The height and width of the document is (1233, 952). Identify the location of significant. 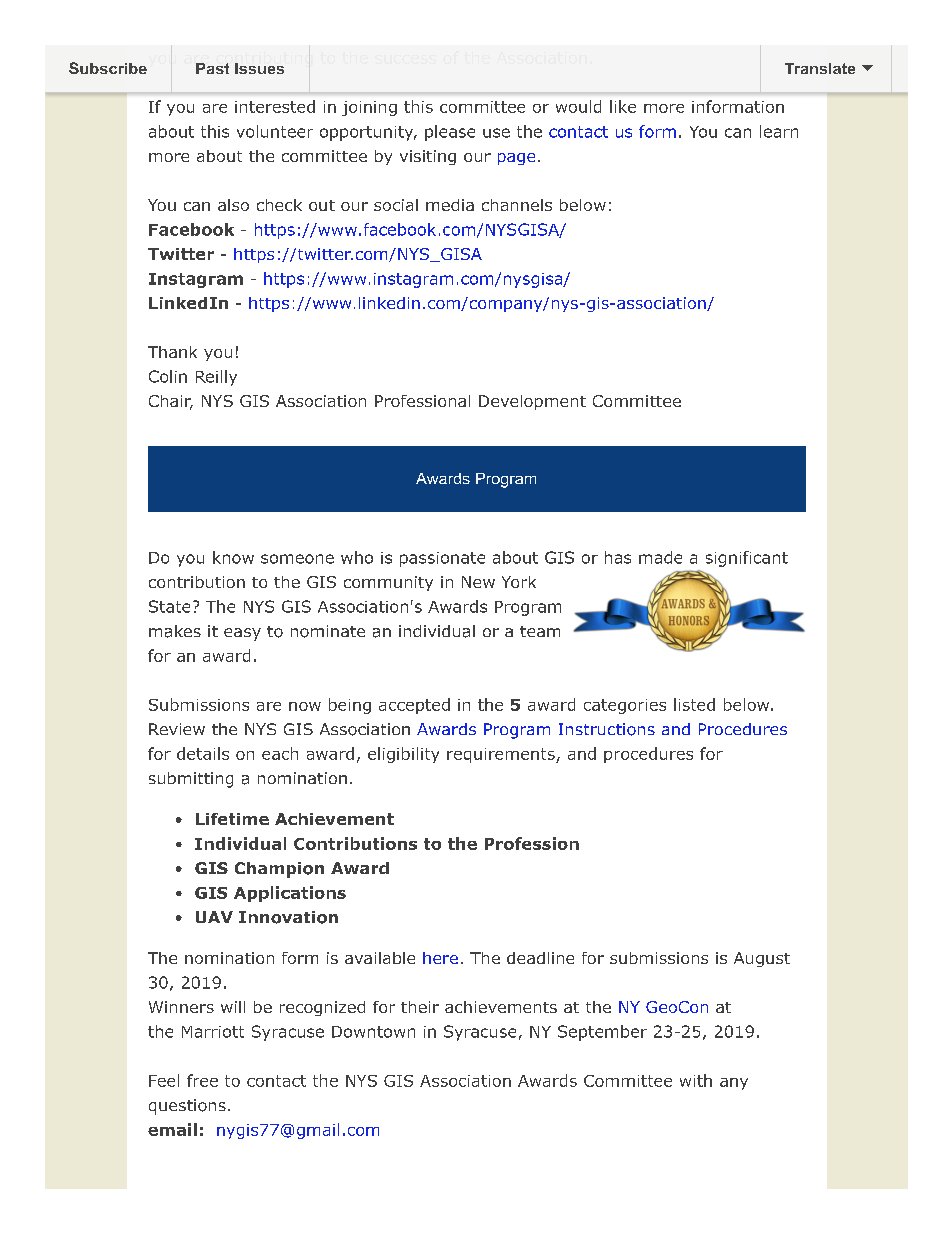
(747, 559).
